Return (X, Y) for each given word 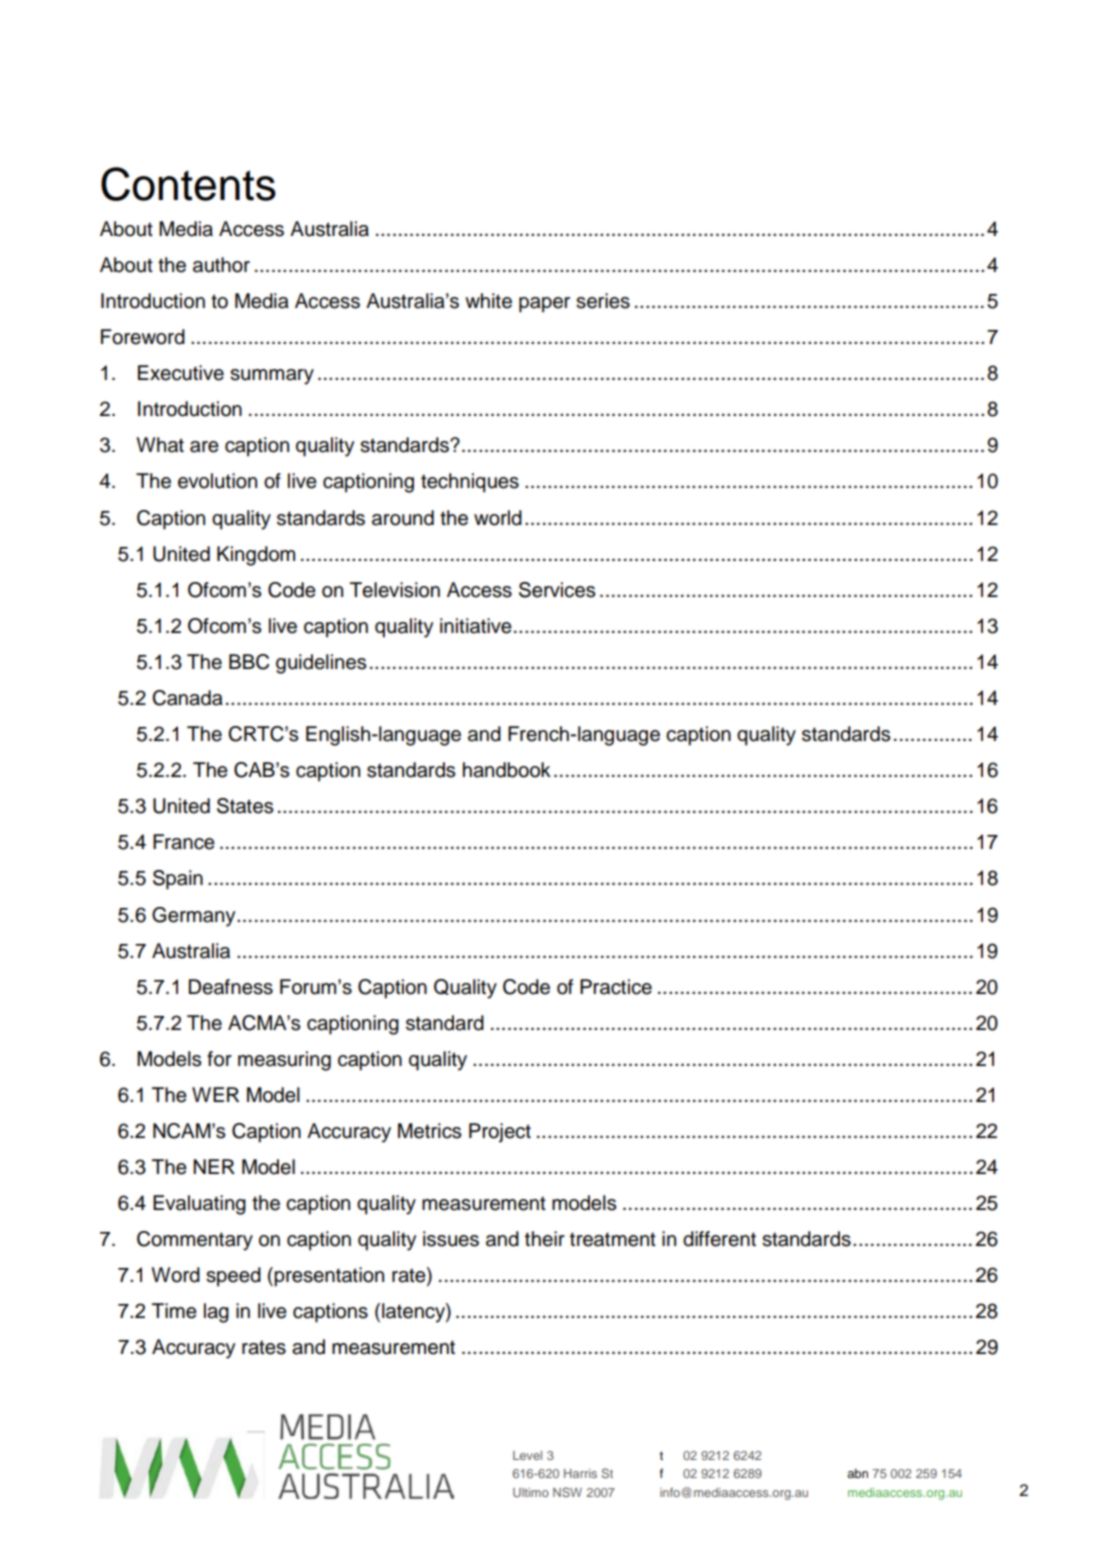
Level (527, 1455)
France (184, 842)
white (488, 301)
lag (216, 1313)
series (603, 301)
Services (557, 590)
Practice (616, 987)
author (221, 265)
